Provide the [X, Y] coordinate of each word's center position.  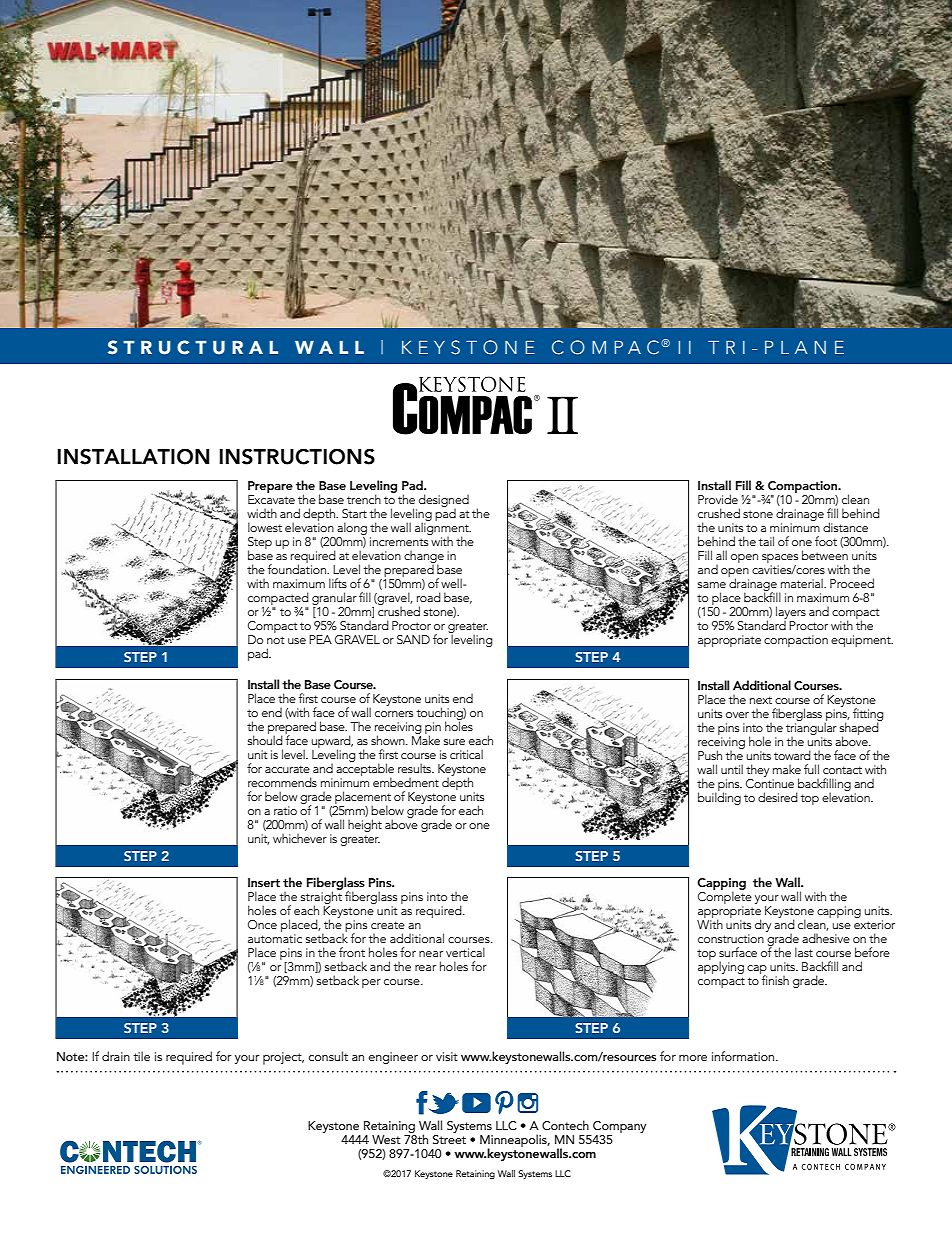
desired [778, 797]
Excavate [271, 498]
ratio [285, 810]
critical [466, 754]
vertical [465, 952]
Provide [718, 499]
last [804, 952]
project [283, 1058]
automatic [275, 938]
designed [444, 501]
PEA [320, 639]
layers [791, 613]
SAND [413, 639]
